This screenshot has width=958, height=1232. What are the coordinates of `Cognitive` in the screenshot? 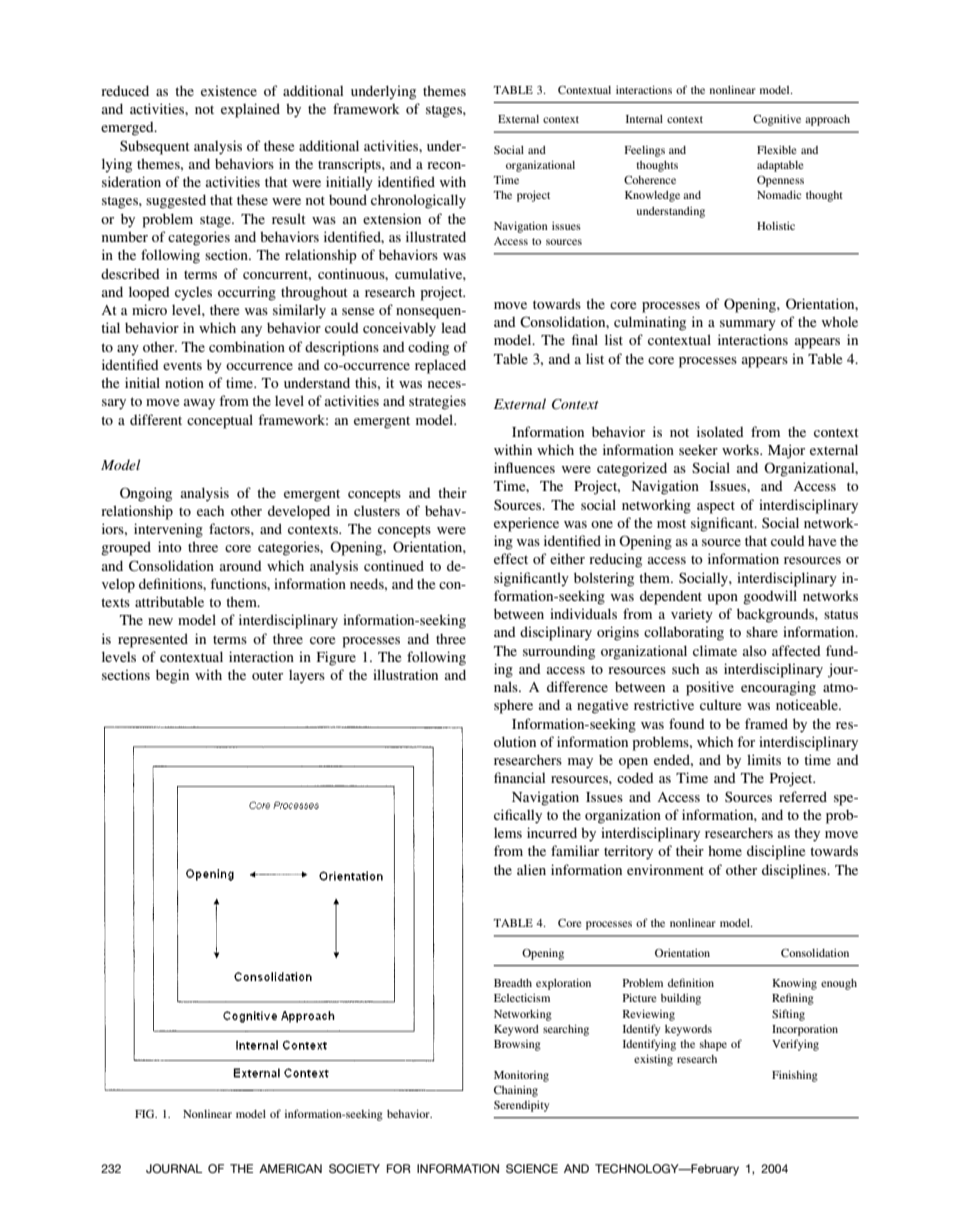 It's located at (777, 120).
